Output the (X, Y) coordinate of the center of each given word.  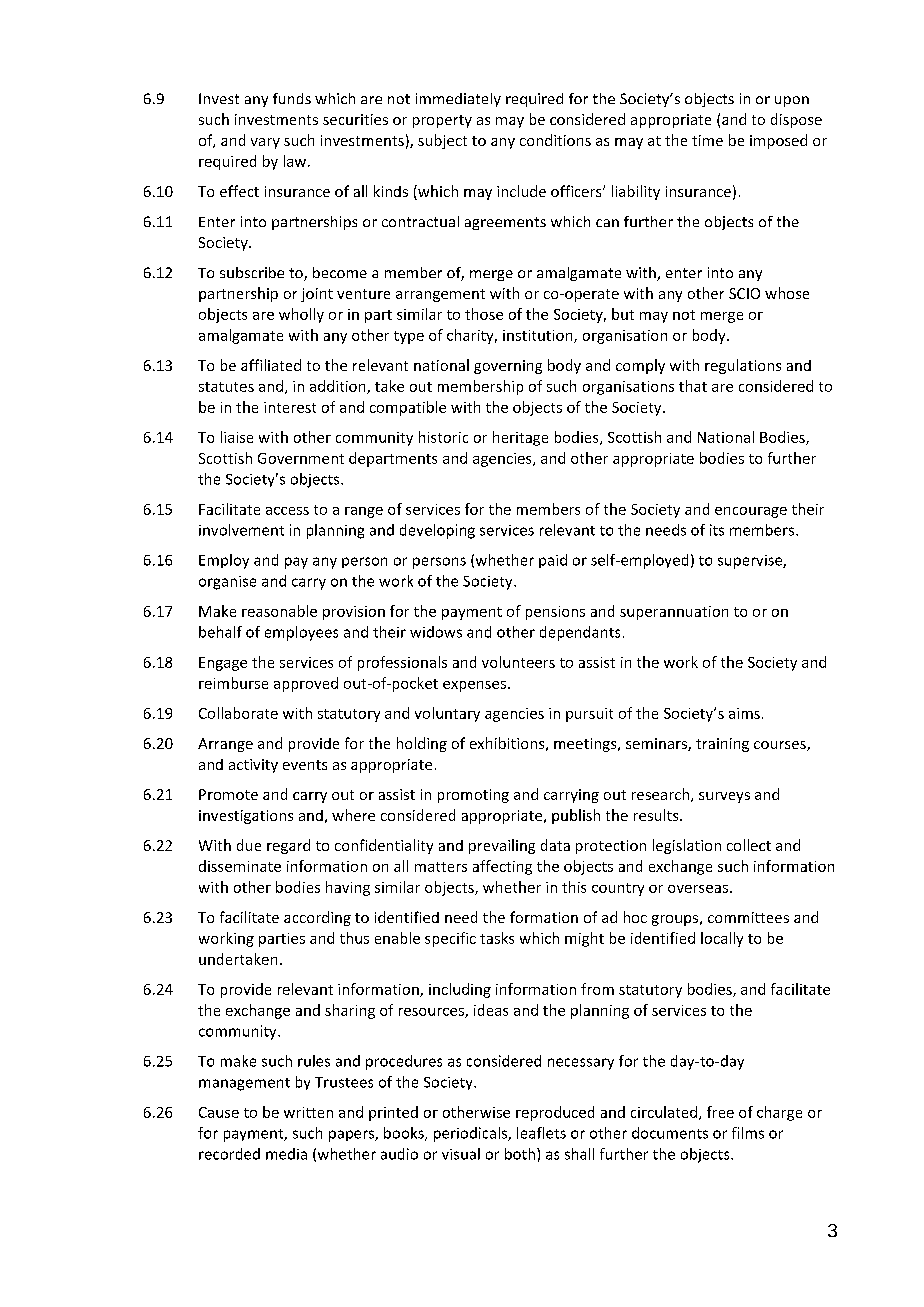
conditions (555, 140)
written (308, 1112)
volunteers (518, 662)
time (707, 140)
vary (265, 143)
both (520, 1154)
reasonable (279, 611)
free (720, 1112)
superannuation (674, 613)
